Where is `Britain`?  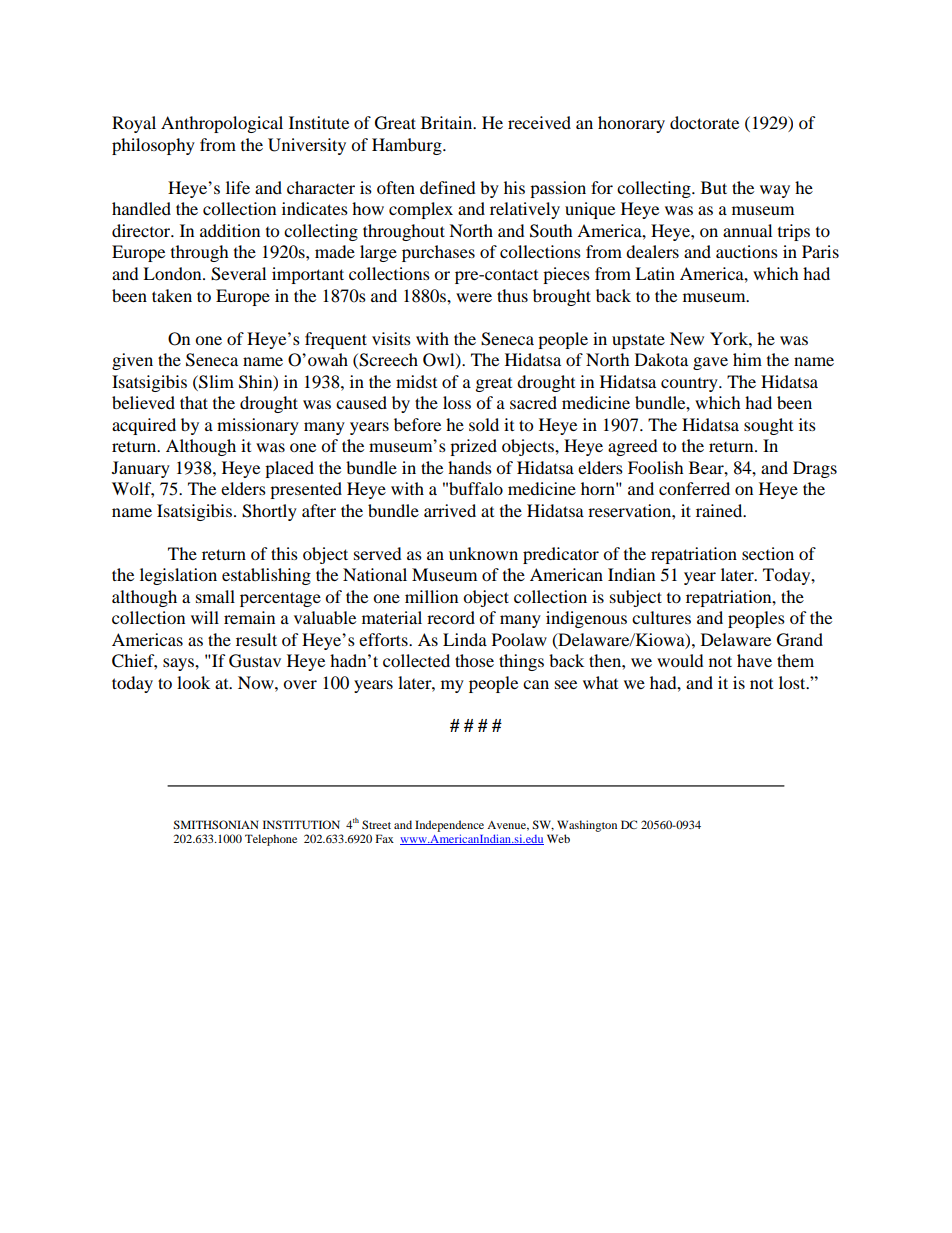 Britain is located at coordinates (448, 122).
